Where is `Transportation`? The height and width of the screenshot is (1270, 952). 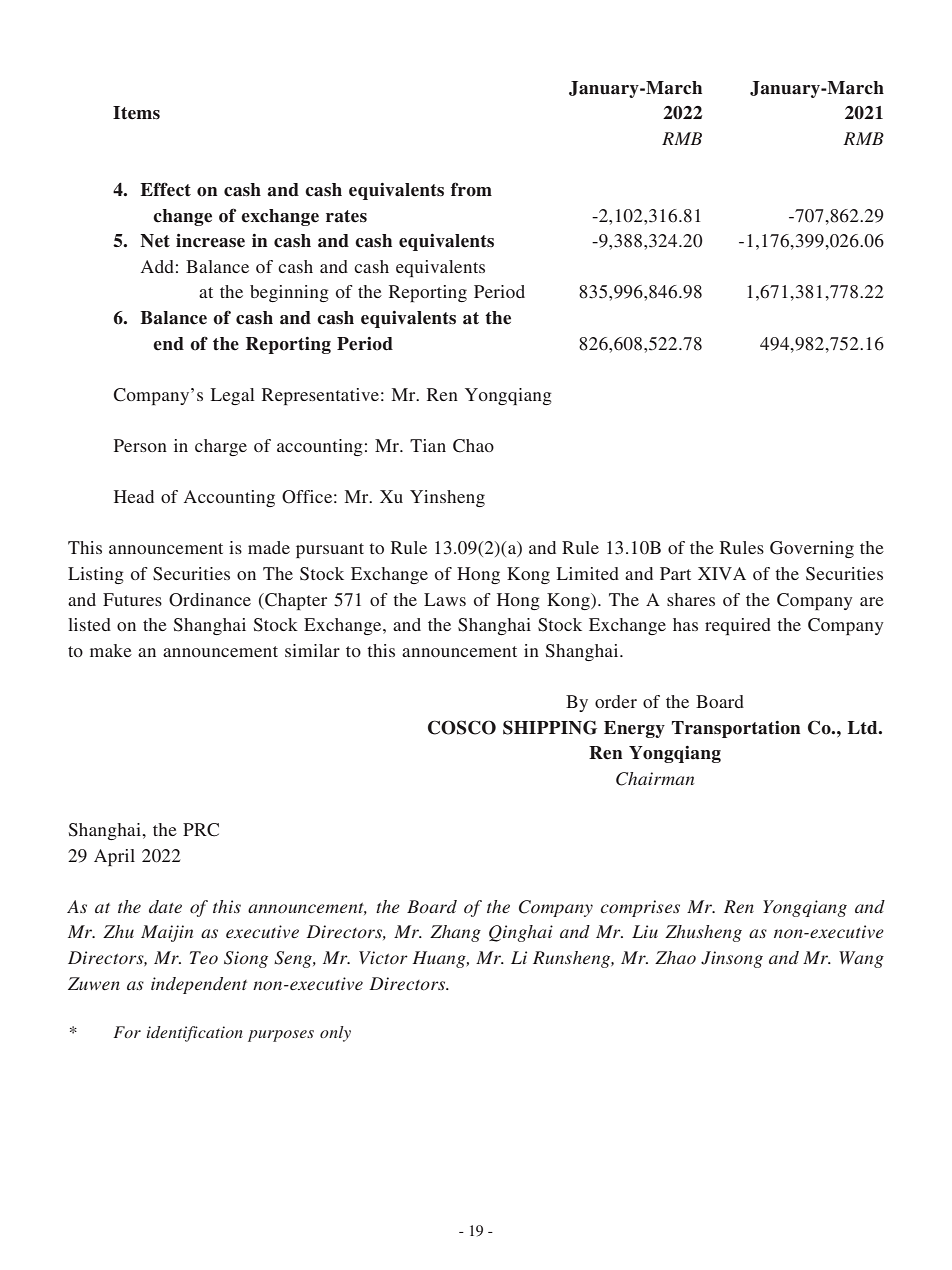 Transportation is located at coordinates (736, 729).
